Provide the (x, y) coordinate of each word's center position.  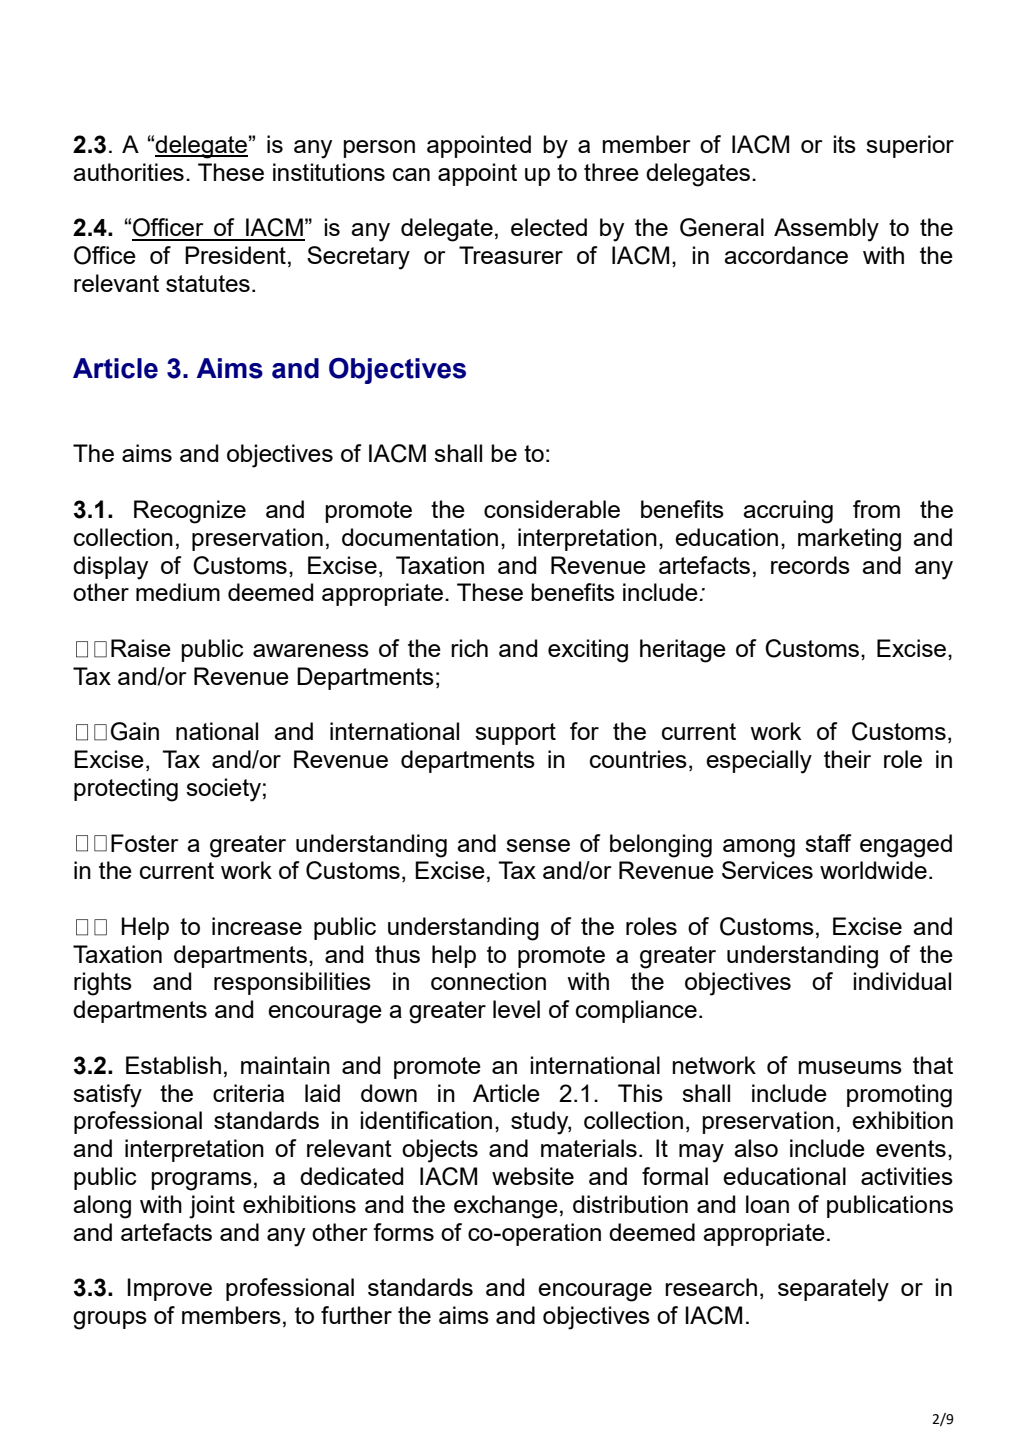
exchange (506, 1207)
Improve (169, 1289)
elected (549, 227)
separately (833, 1290)
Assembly (826, 230)
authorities (128, 172)
